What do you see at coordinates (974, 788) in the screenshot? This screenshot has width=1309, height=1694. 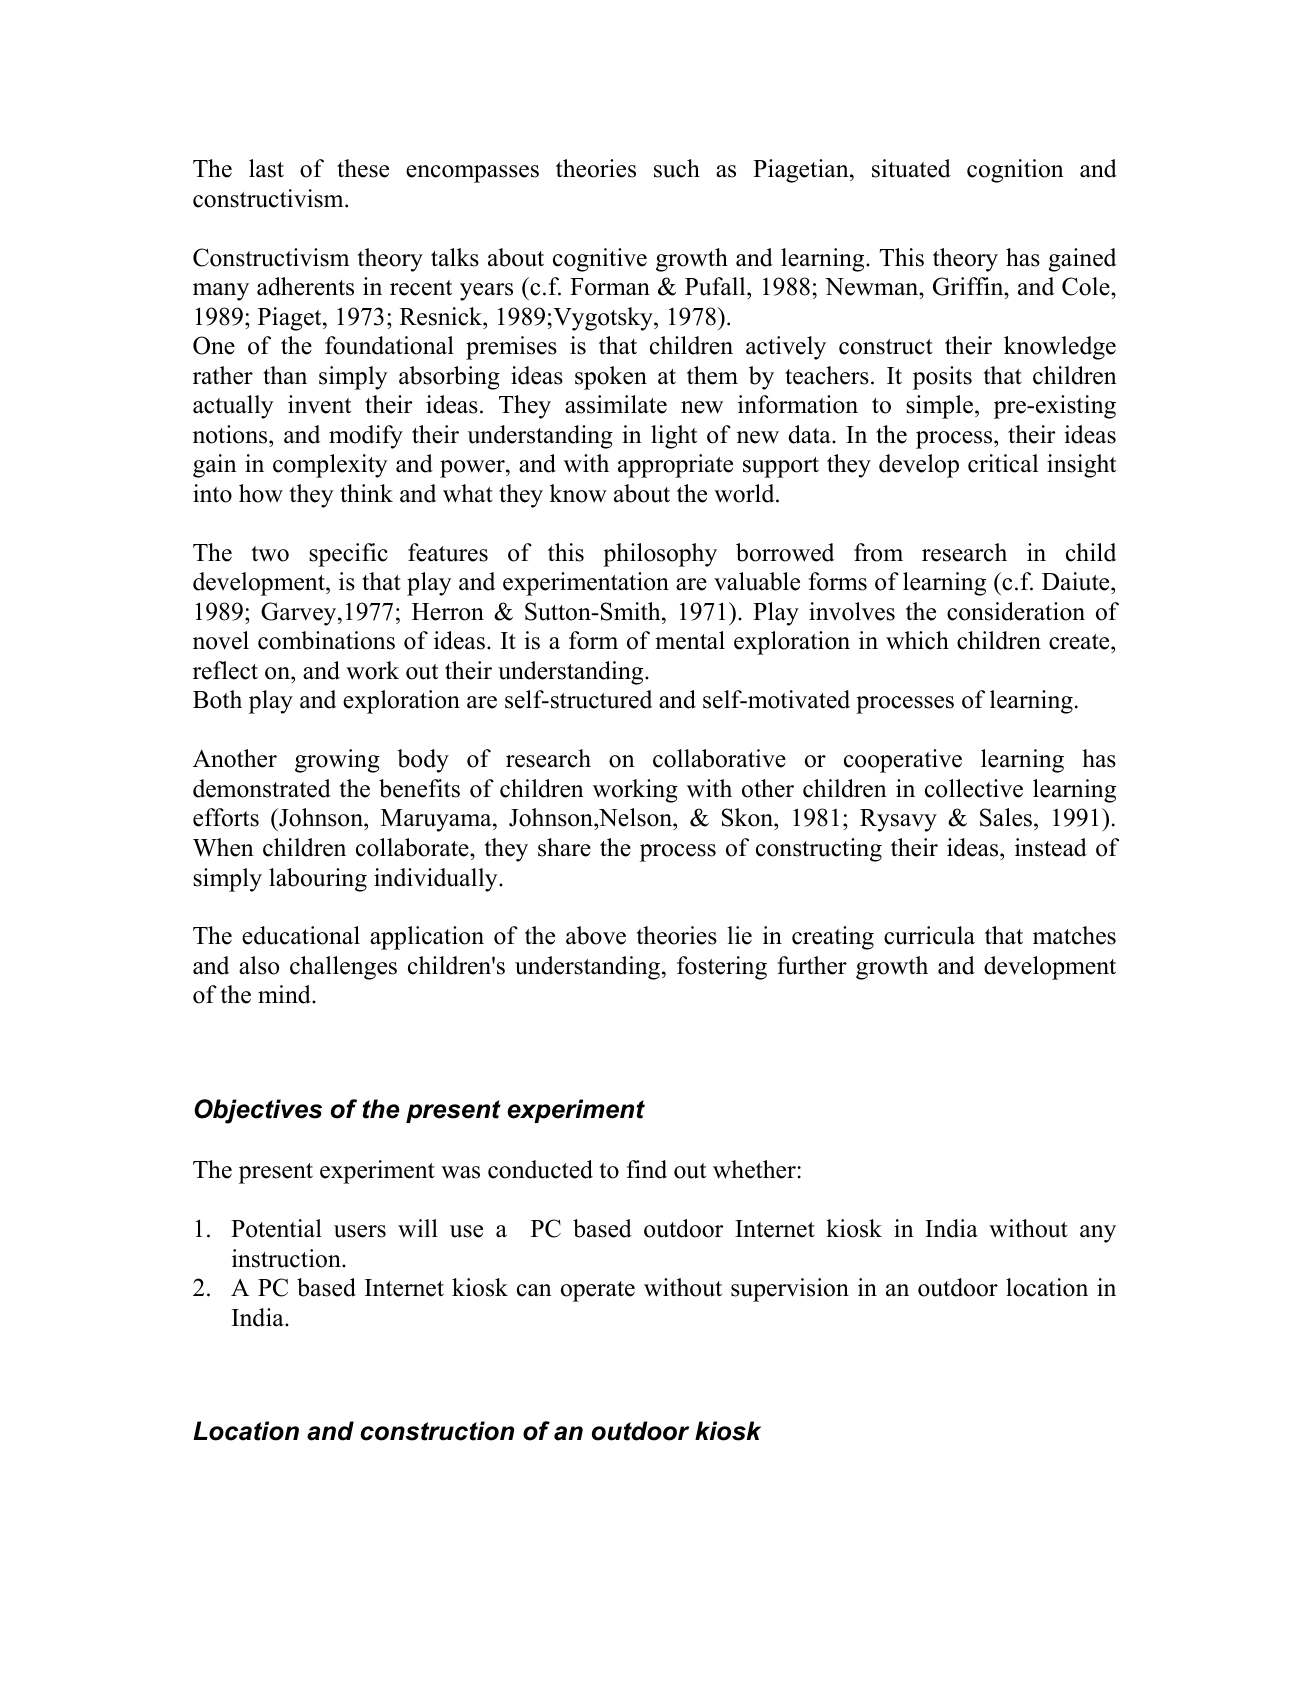 I see `collective` at bounding box center [974, 788].
